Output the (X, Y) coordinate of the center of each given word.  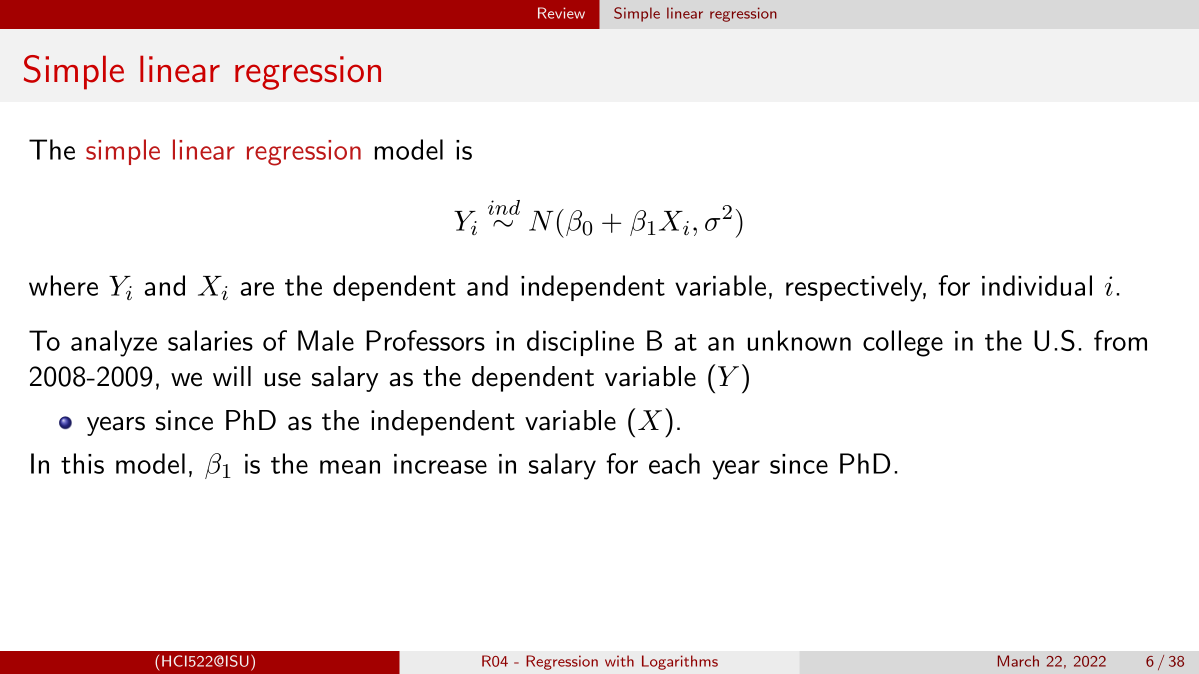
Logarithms (680, 662)
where (63, 285)
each (674, 463)
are (257, 289)
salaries (210, 340)
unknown (799, 340)
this (82, 463)
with (619, 661)
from (1120, 340)
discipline (580, 343)
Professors (425, 340)
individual (1037, 285)
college (903, 343)
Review (561, 13)
